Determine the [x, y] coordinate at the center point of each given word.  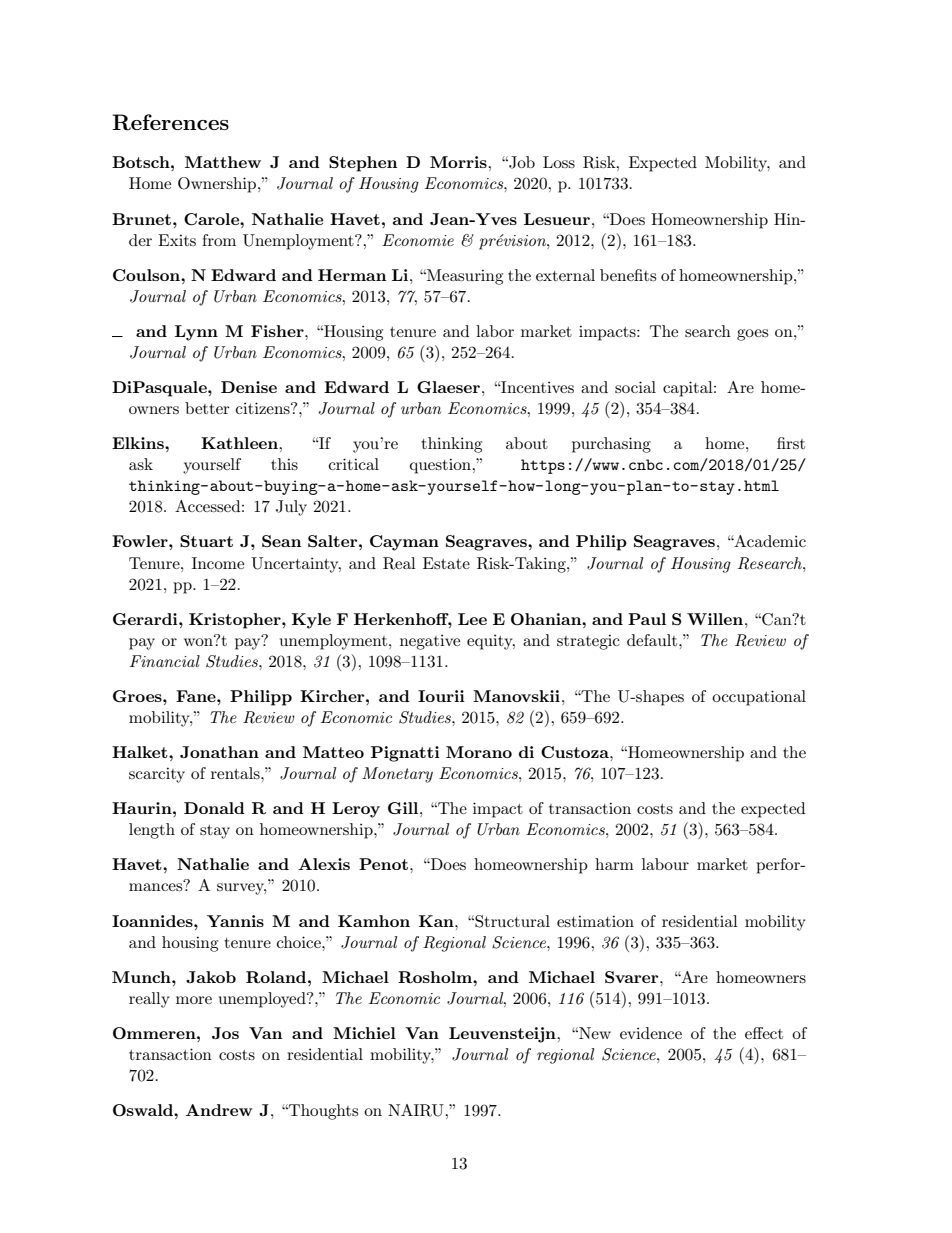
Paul [647, 619]
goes [752, 335]
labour [665, 864]
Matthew [223, 162]
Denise [249, 387]
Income [218, 563]
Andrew [219, 1110]
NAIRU [417, 1110]
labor [495, 331]
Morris [459, 162]
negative [430, 642]
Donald [214, 808]
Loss [559, 162]
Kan [437, 921]
